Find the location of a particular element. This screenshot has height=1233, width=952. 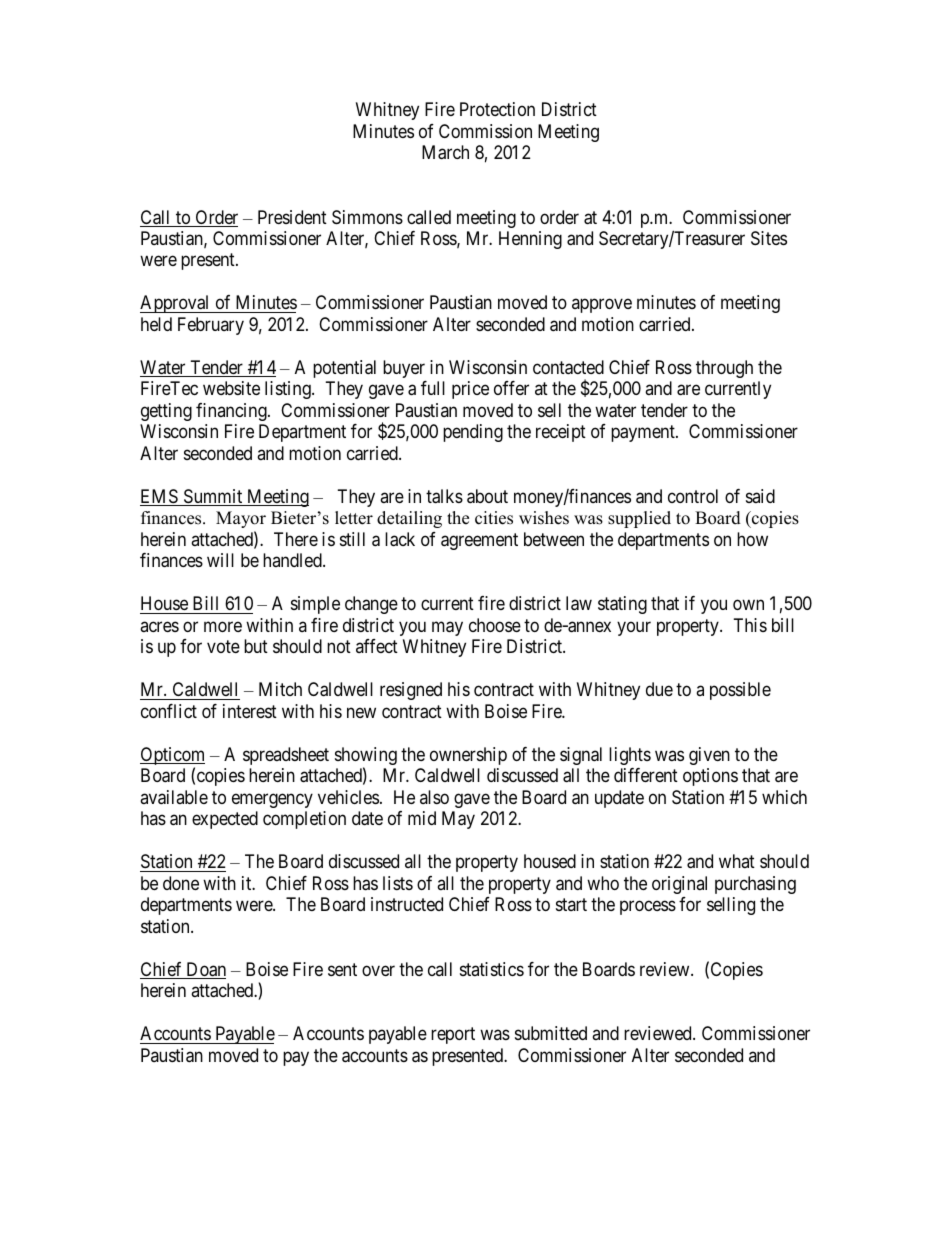

President is located at coordinates (292, 217).
